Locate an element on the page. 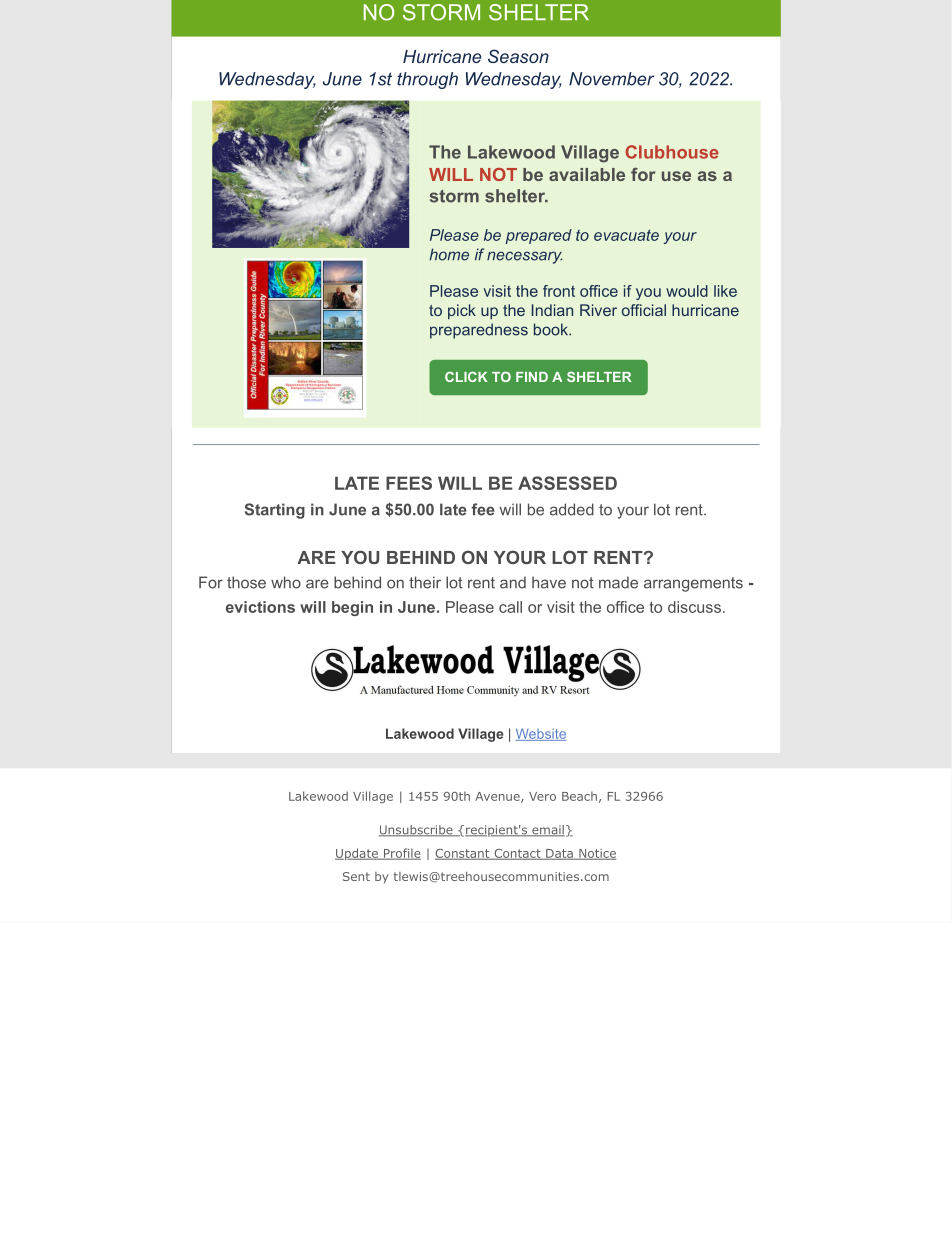 This image has height=1233, width=952. Constant is located at coordinates (463, 854).
